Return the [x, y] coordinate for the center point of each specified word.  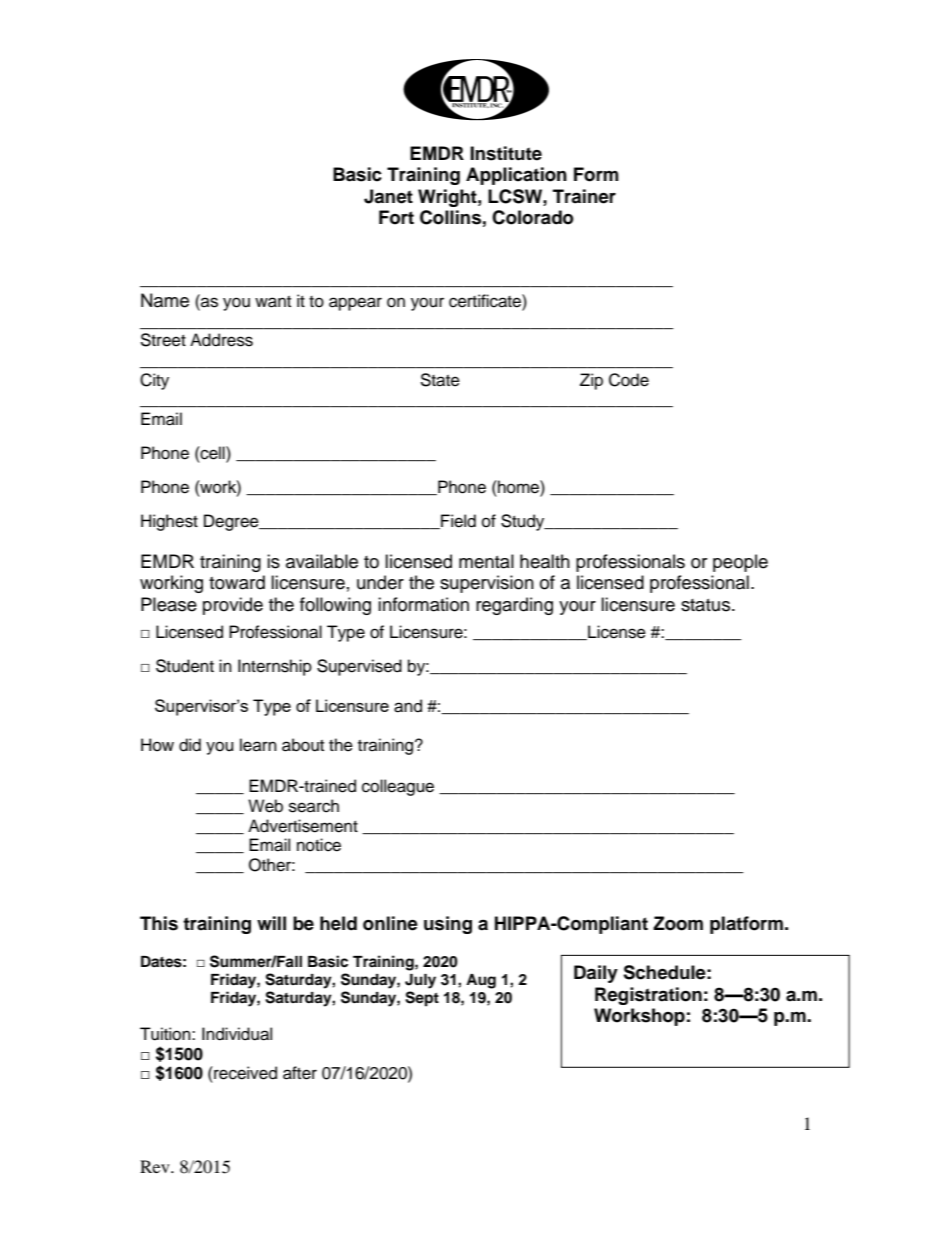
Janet [388, 196]
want [273, 302]
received [244, 1073]
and [408, 706]
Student [185, 666]
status [705, 605]
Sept [422, 999]
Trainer [584, 196]
